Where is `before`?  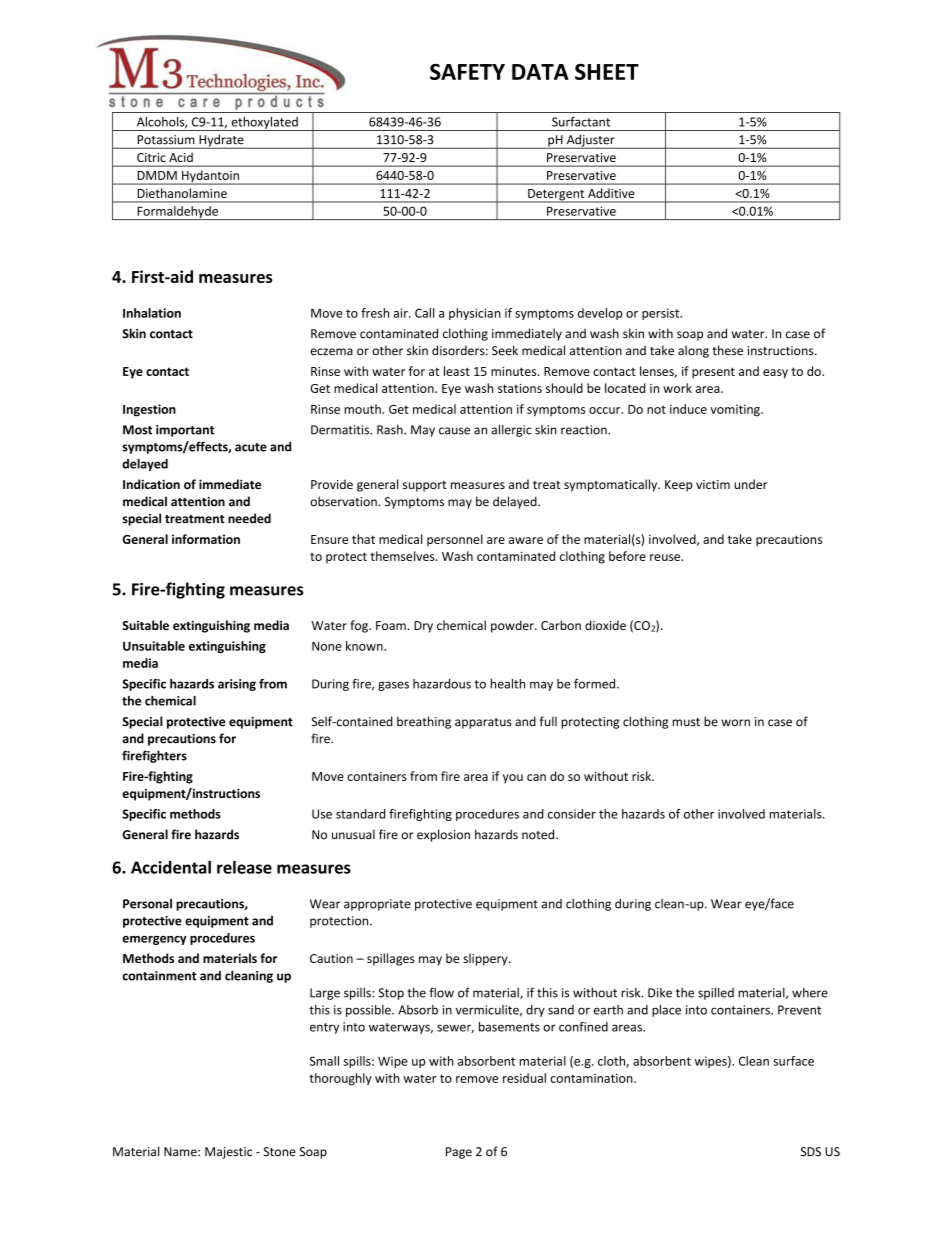
before is located at coordinates (627, 556).
